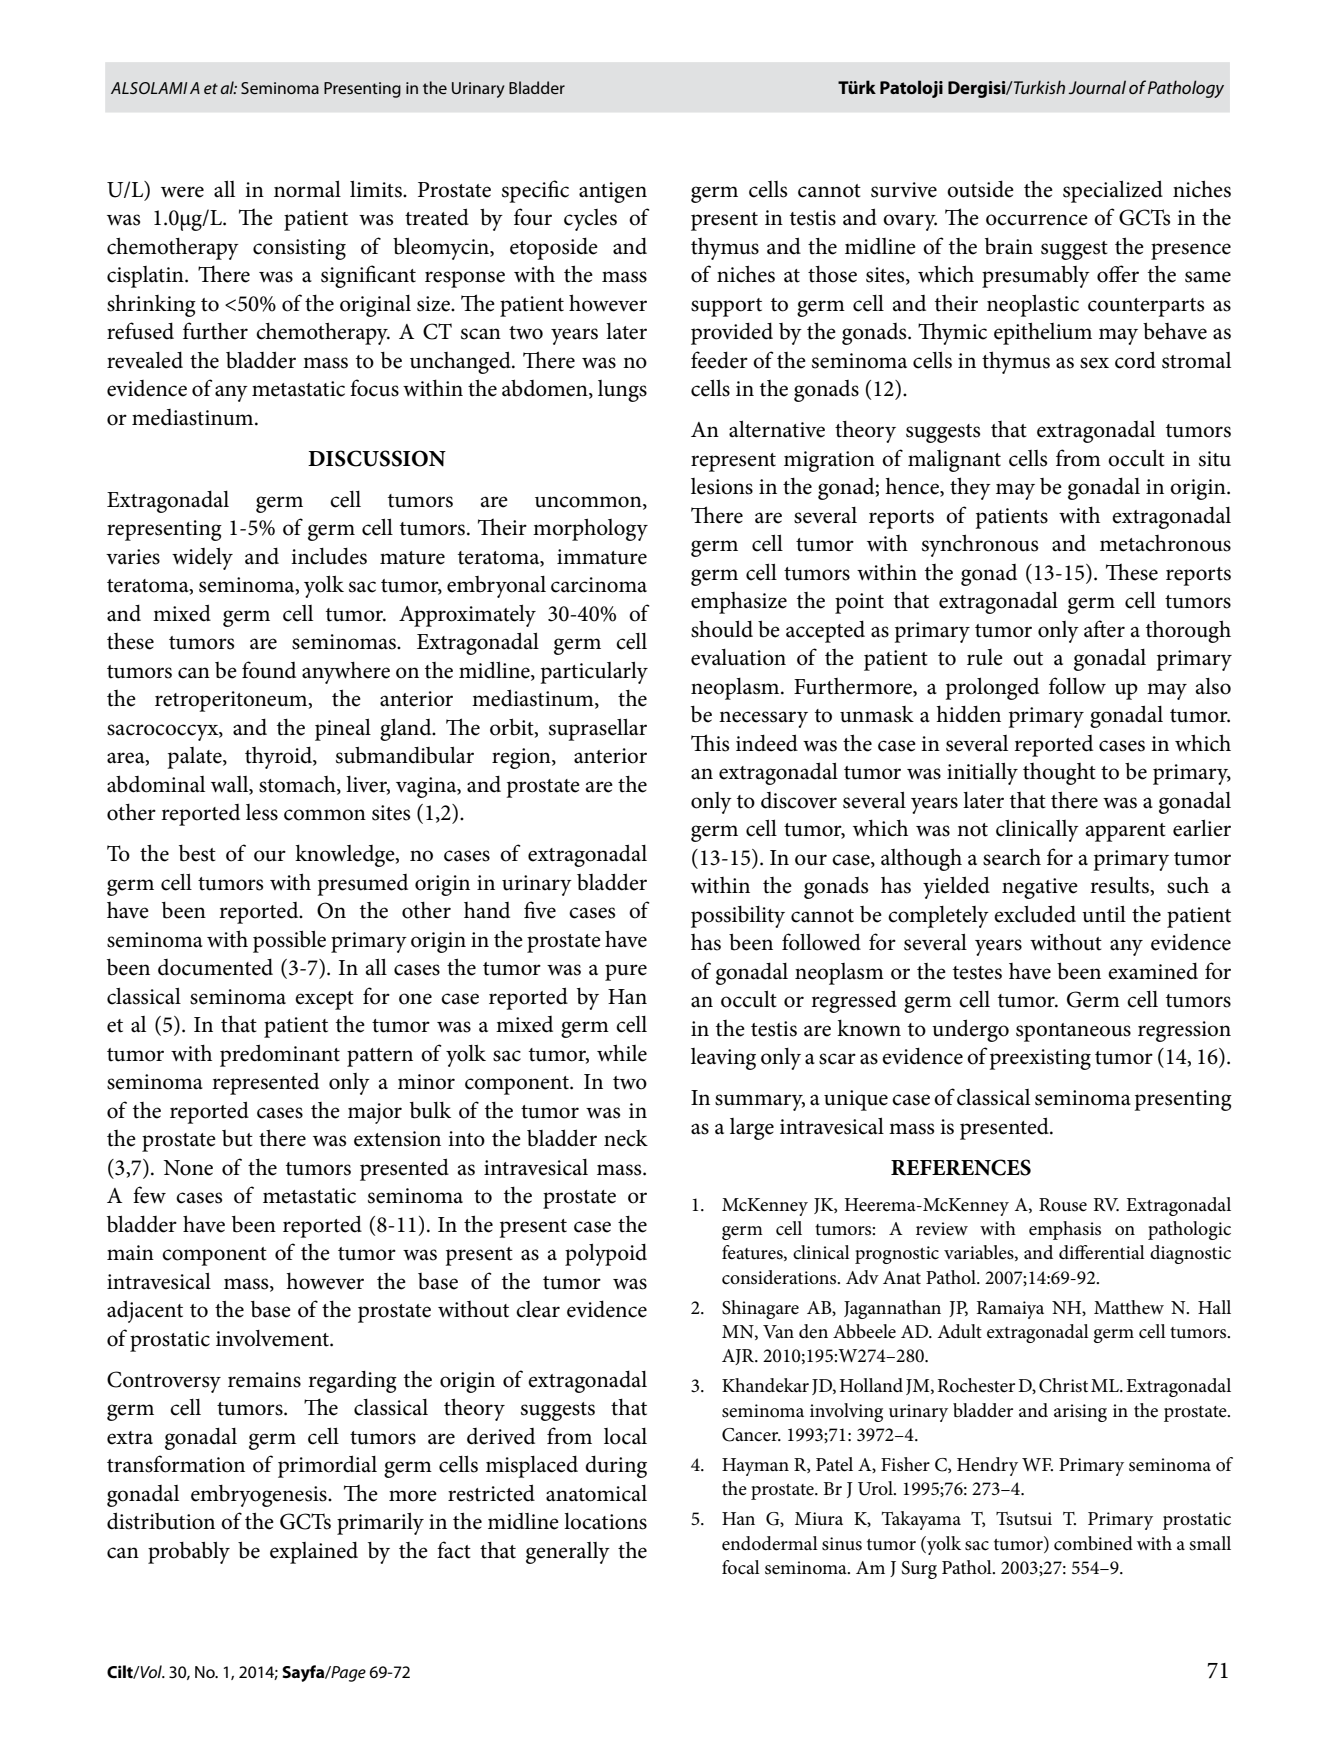 This screenshot has height=1740, width=1336. Describe the element at coordinates (1104, 629) in the screenshot. I see `after` at that location.
